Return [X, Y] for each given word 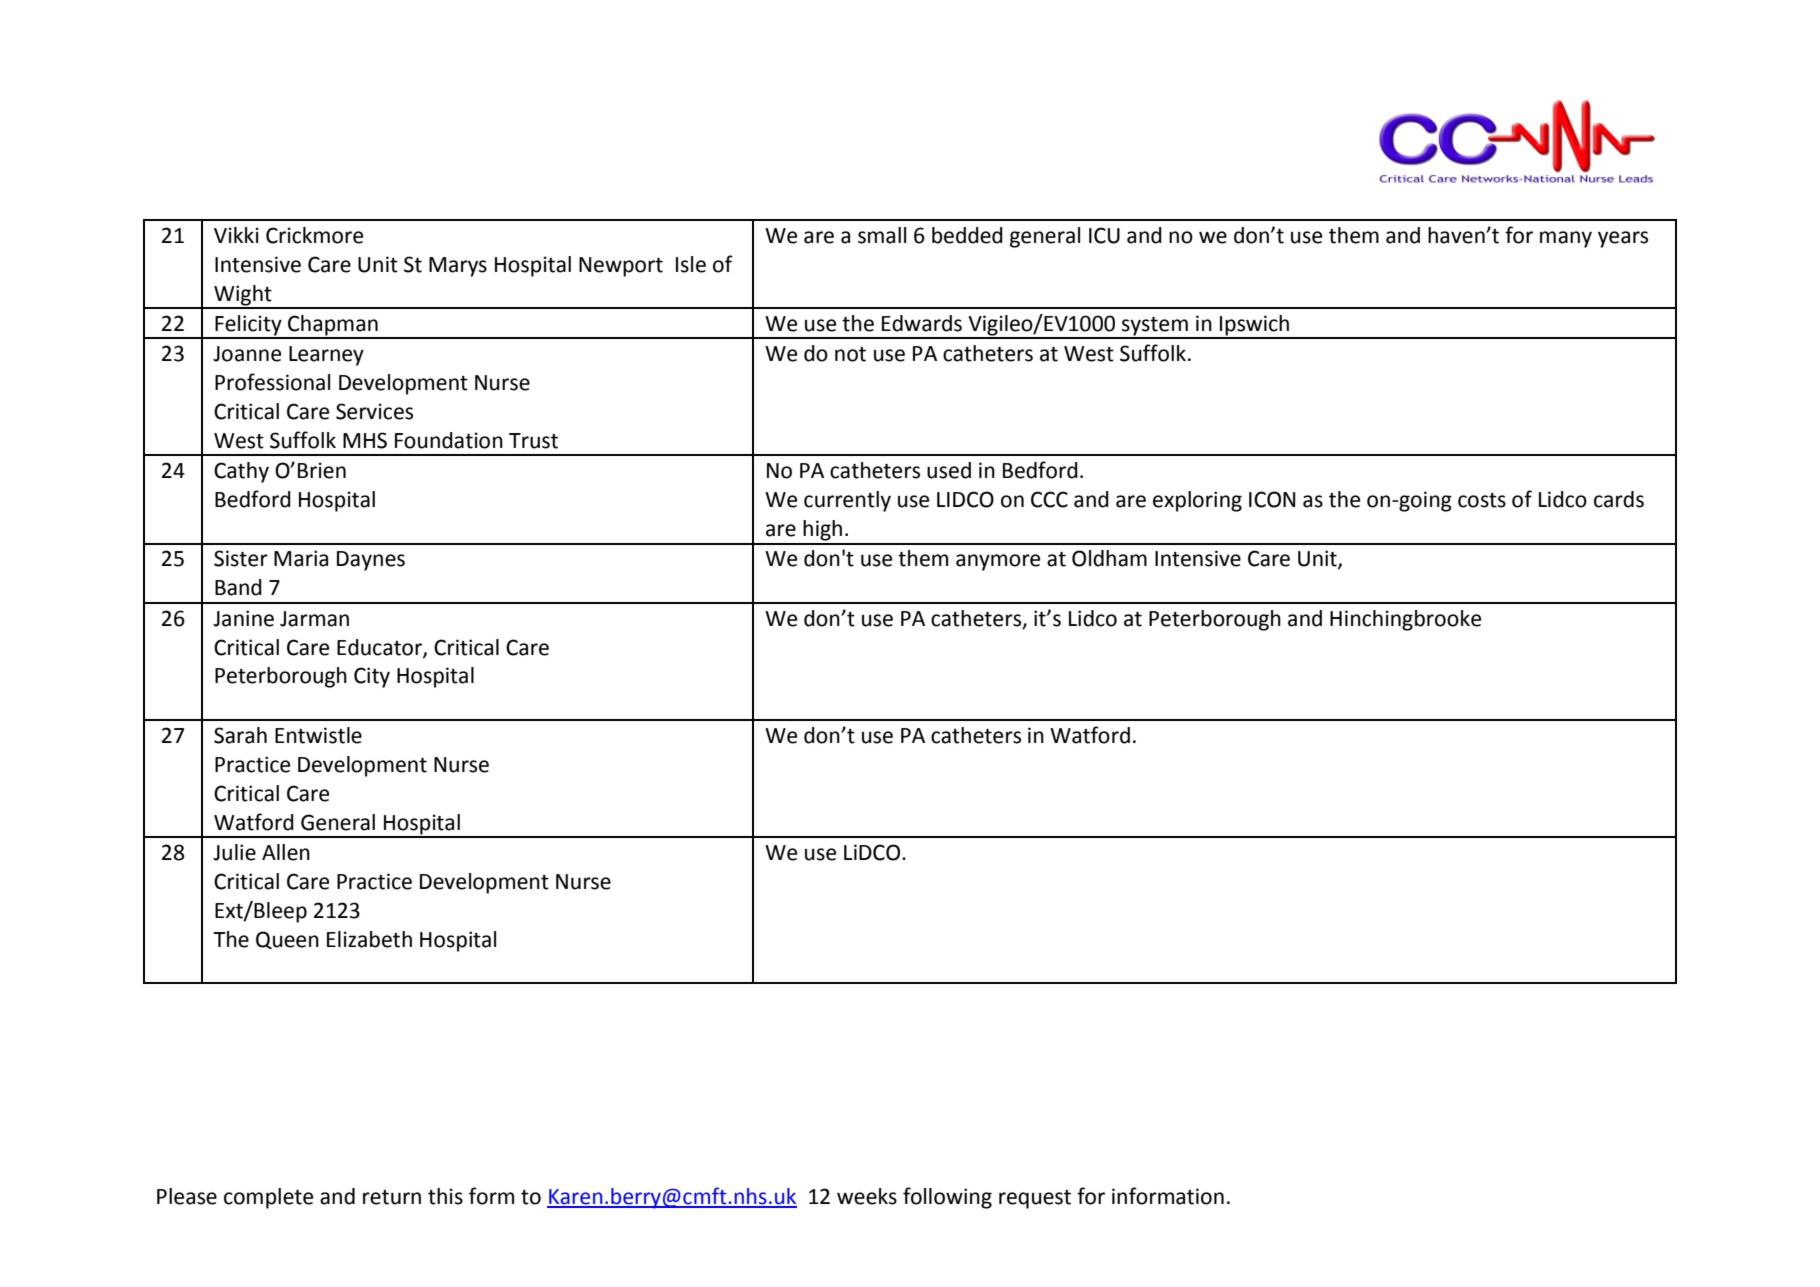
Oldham [1109, 558]
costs [1482, 500]
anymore [998, 562]
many [1566, 239]
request [1035, 1199]
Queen [287, 940]
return [392, 1197]
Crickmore [314, 235]
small [882, 235]
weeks [867, 1196]
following [947, 1198]
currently [847, 501]
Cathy [241, 472]
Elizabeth [369, 939]
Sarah [240, 735]
